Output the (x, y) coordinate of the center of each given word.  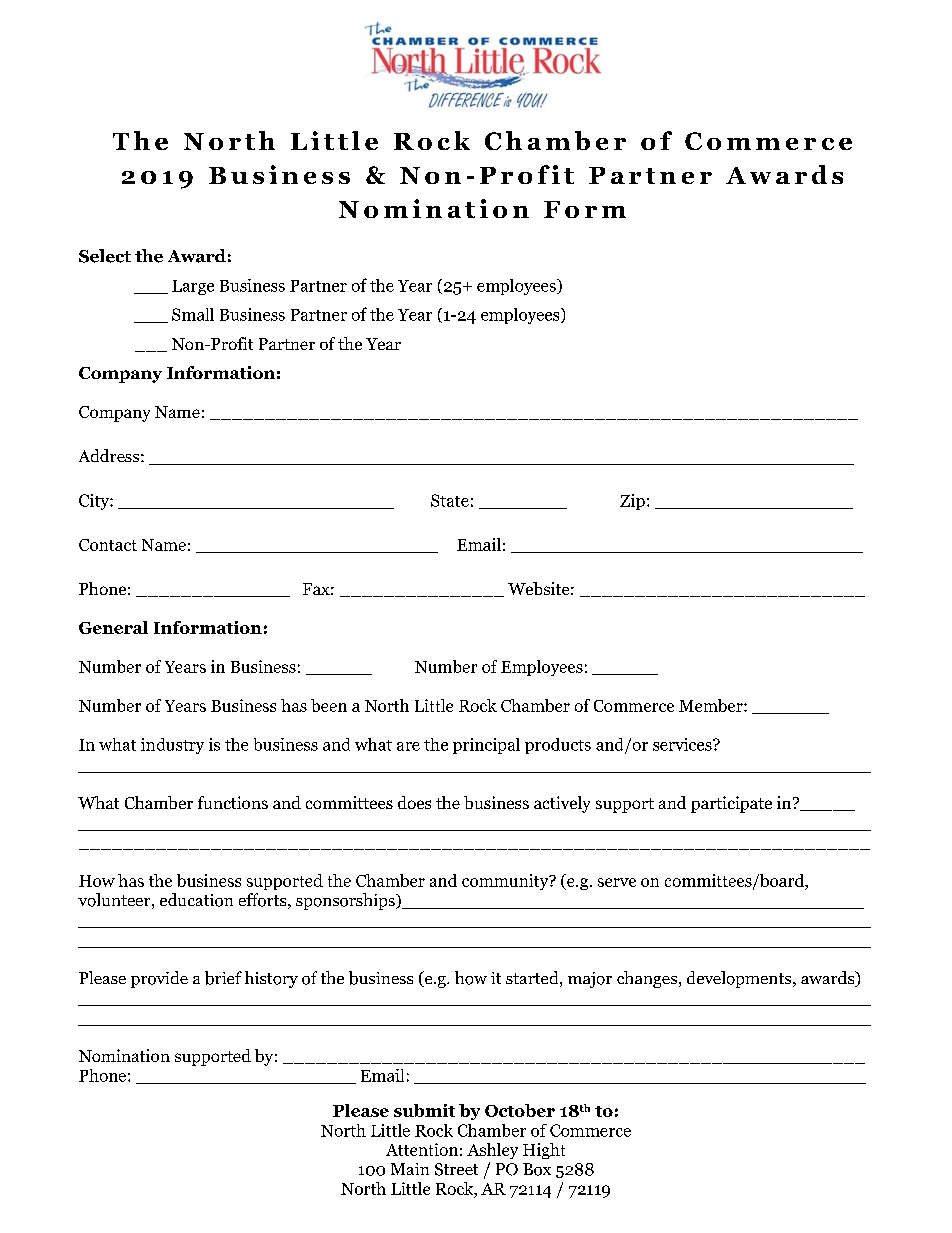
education (196, 900)
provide (159, 979)
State (450, 500)
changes (647, 979)
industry (172, 746)
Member (712, 705)
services (683, 744)
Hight (544, 1151)
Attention (422, 1149)
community (506, 882)
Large (193, 287)
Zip (632, 502)
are (408, 746)
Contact (108, 545)
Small (193, 314)
